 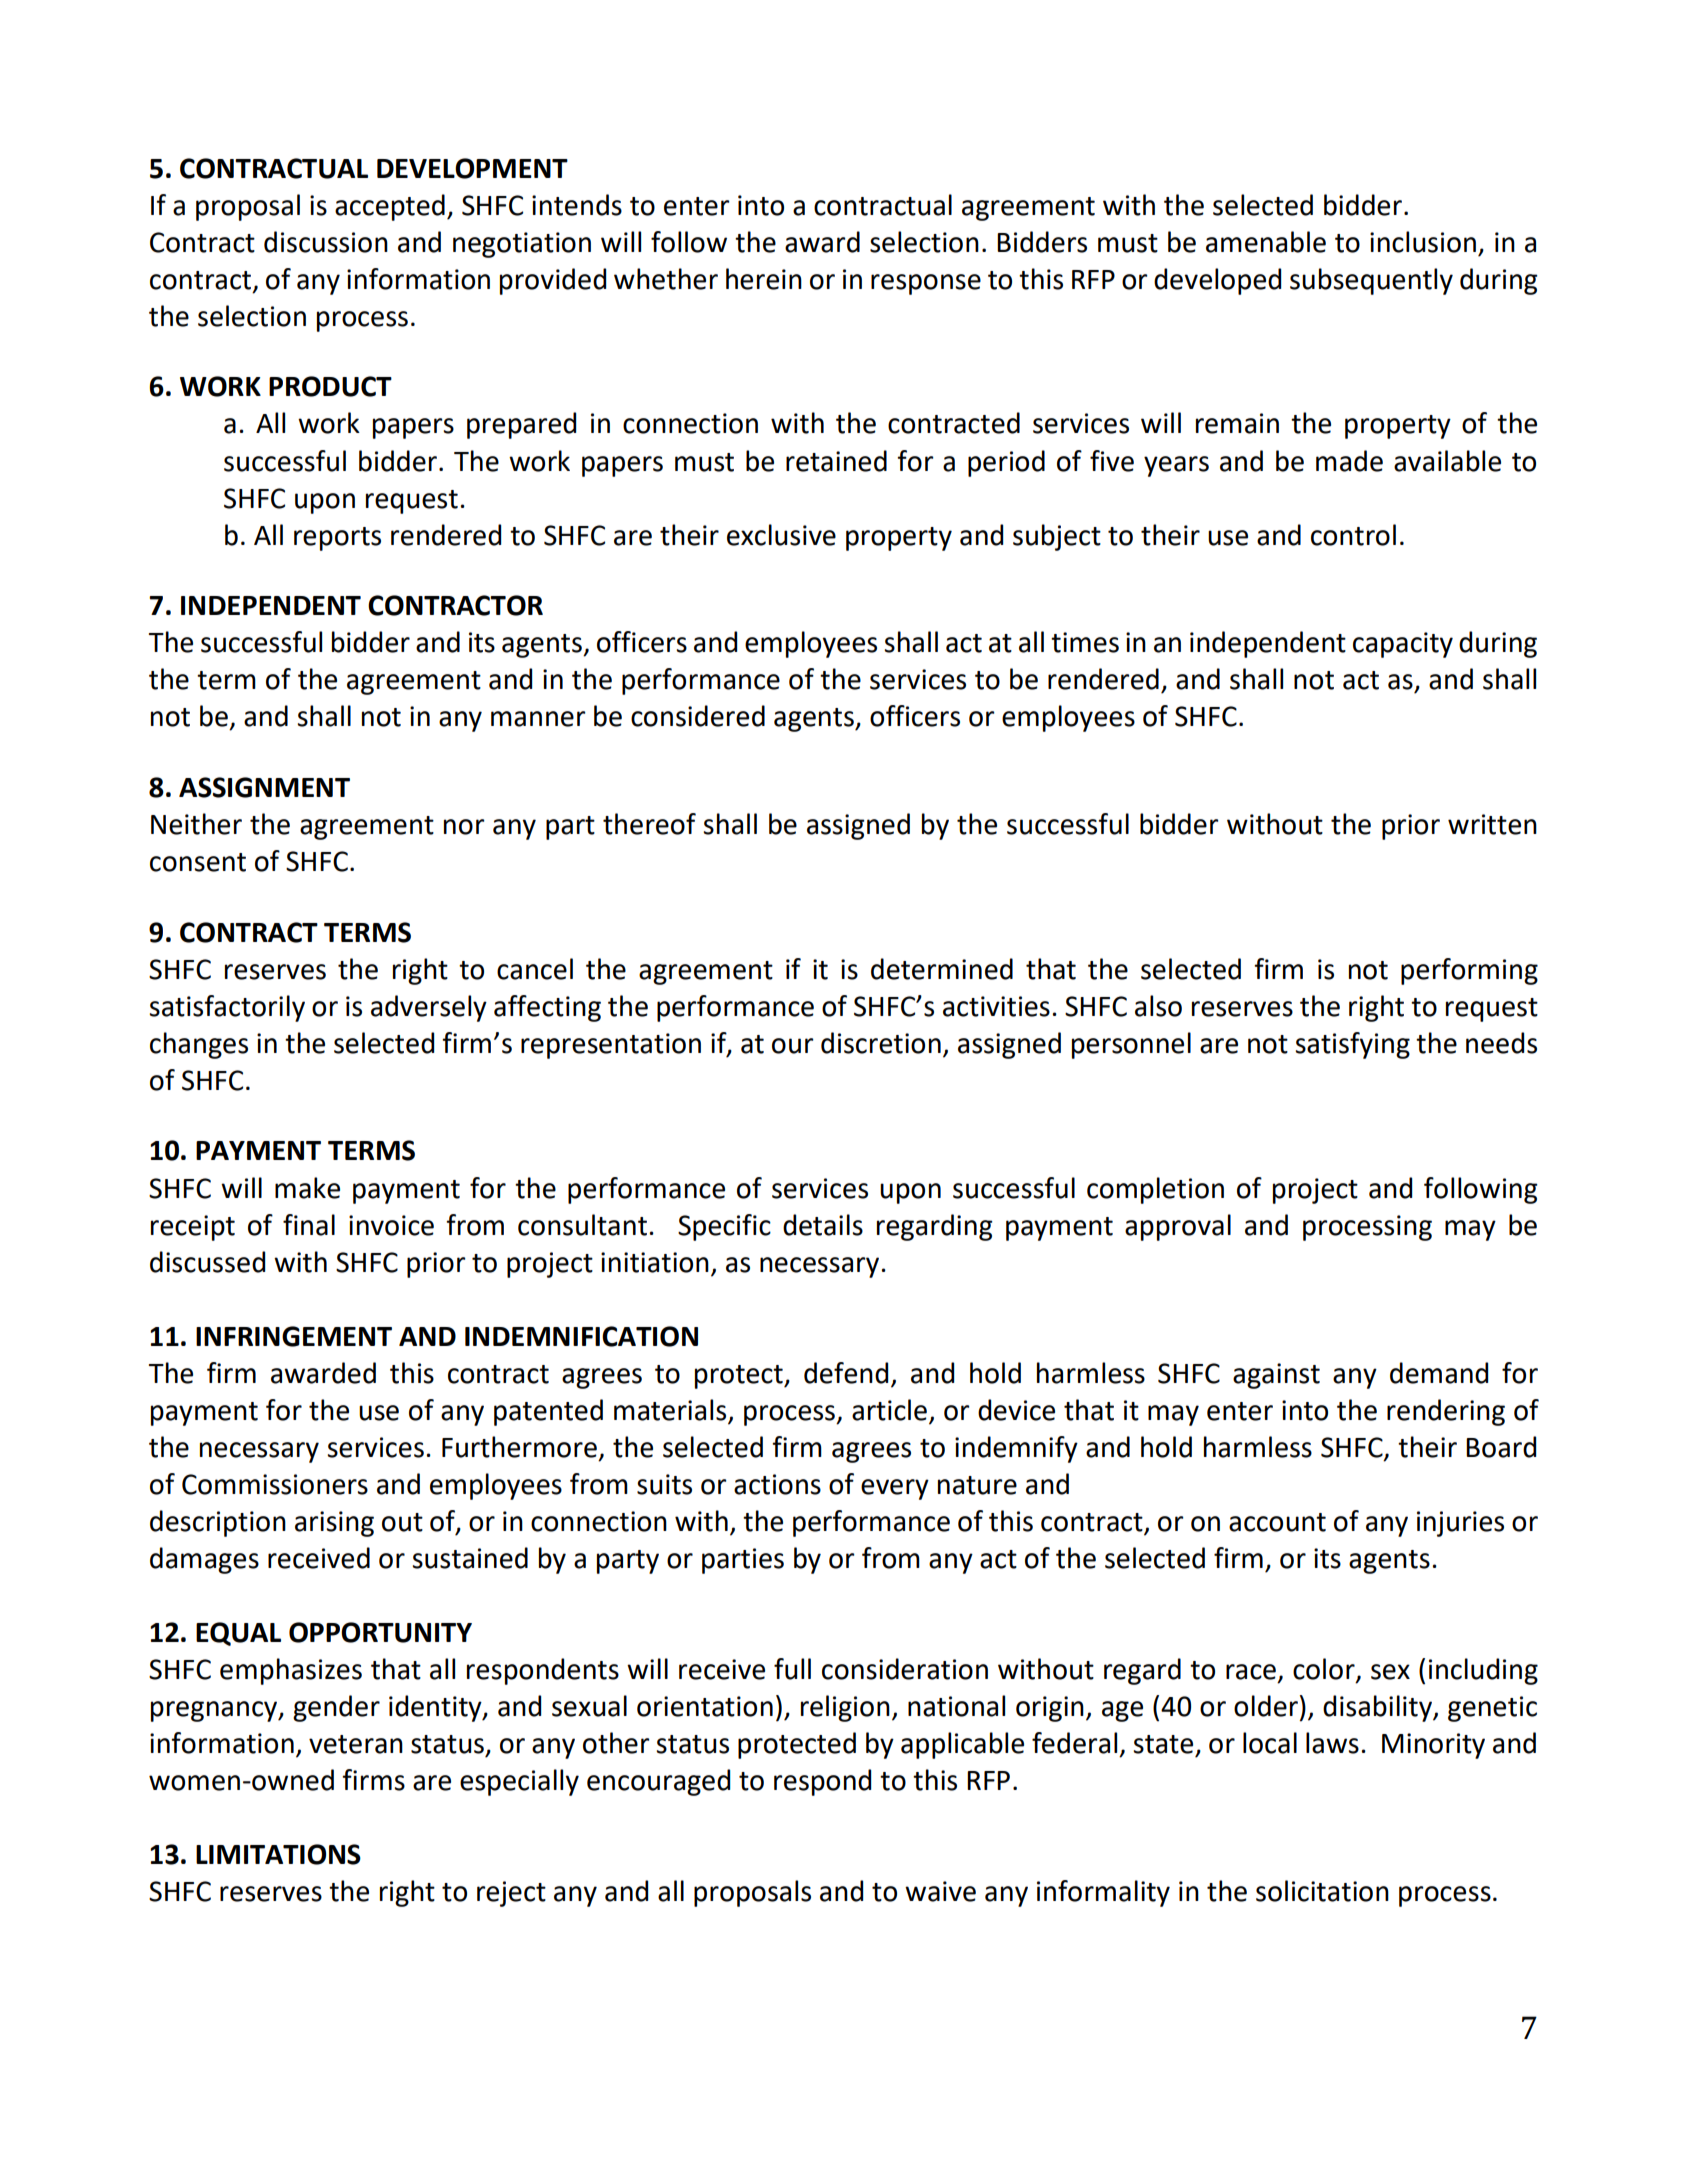 What do you see at coordinates (1492, 824) in the screenshot?
I see `written` at bounding box center [1492, 824].
